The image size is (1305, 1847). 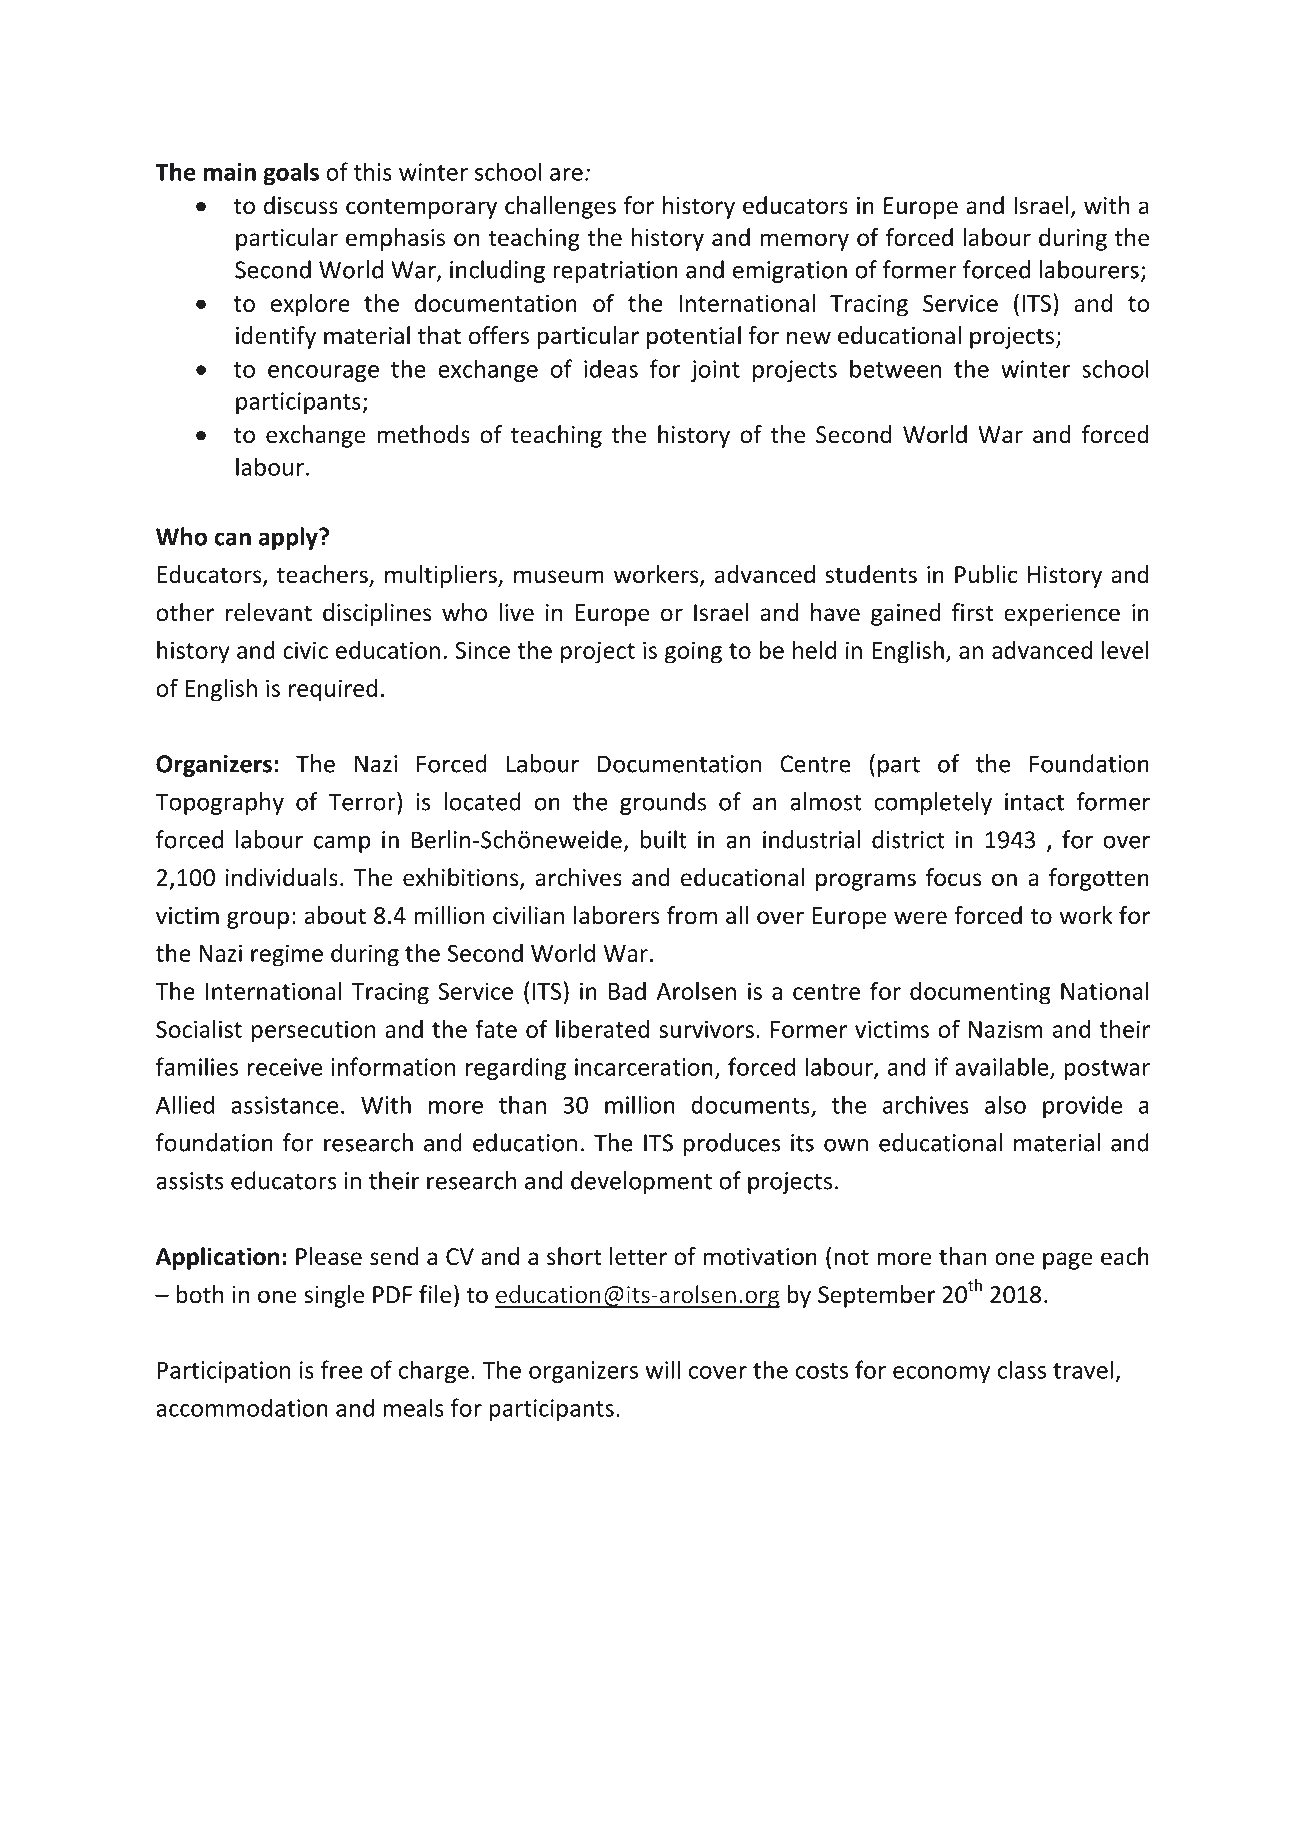 What do you see at coordinates (663, 803) in the screenshot?
I see `grounds` at bounding box center [663, 803].
